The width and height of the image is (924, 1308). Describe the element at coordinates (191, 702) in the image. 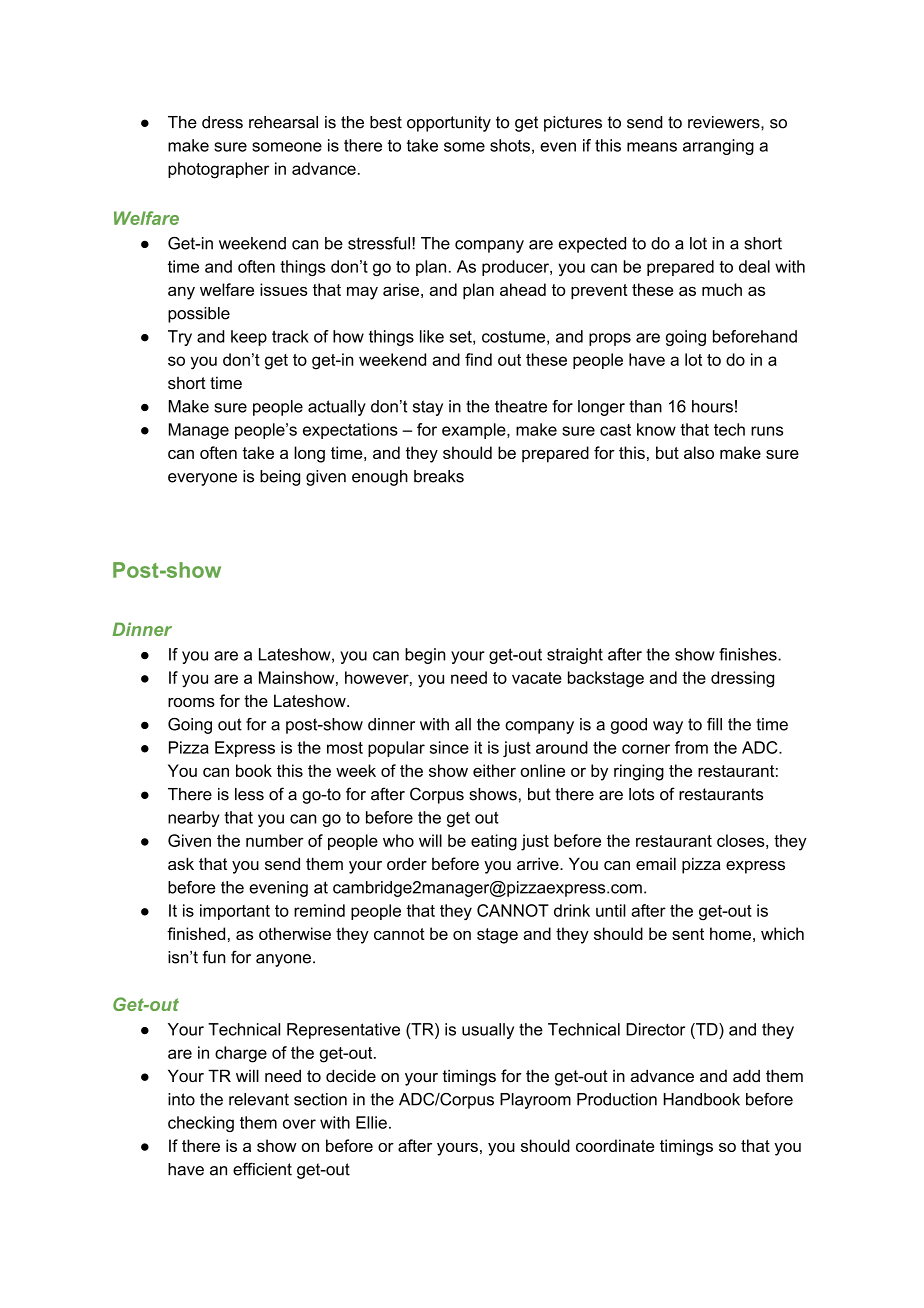

I see `rooms` at that location.
